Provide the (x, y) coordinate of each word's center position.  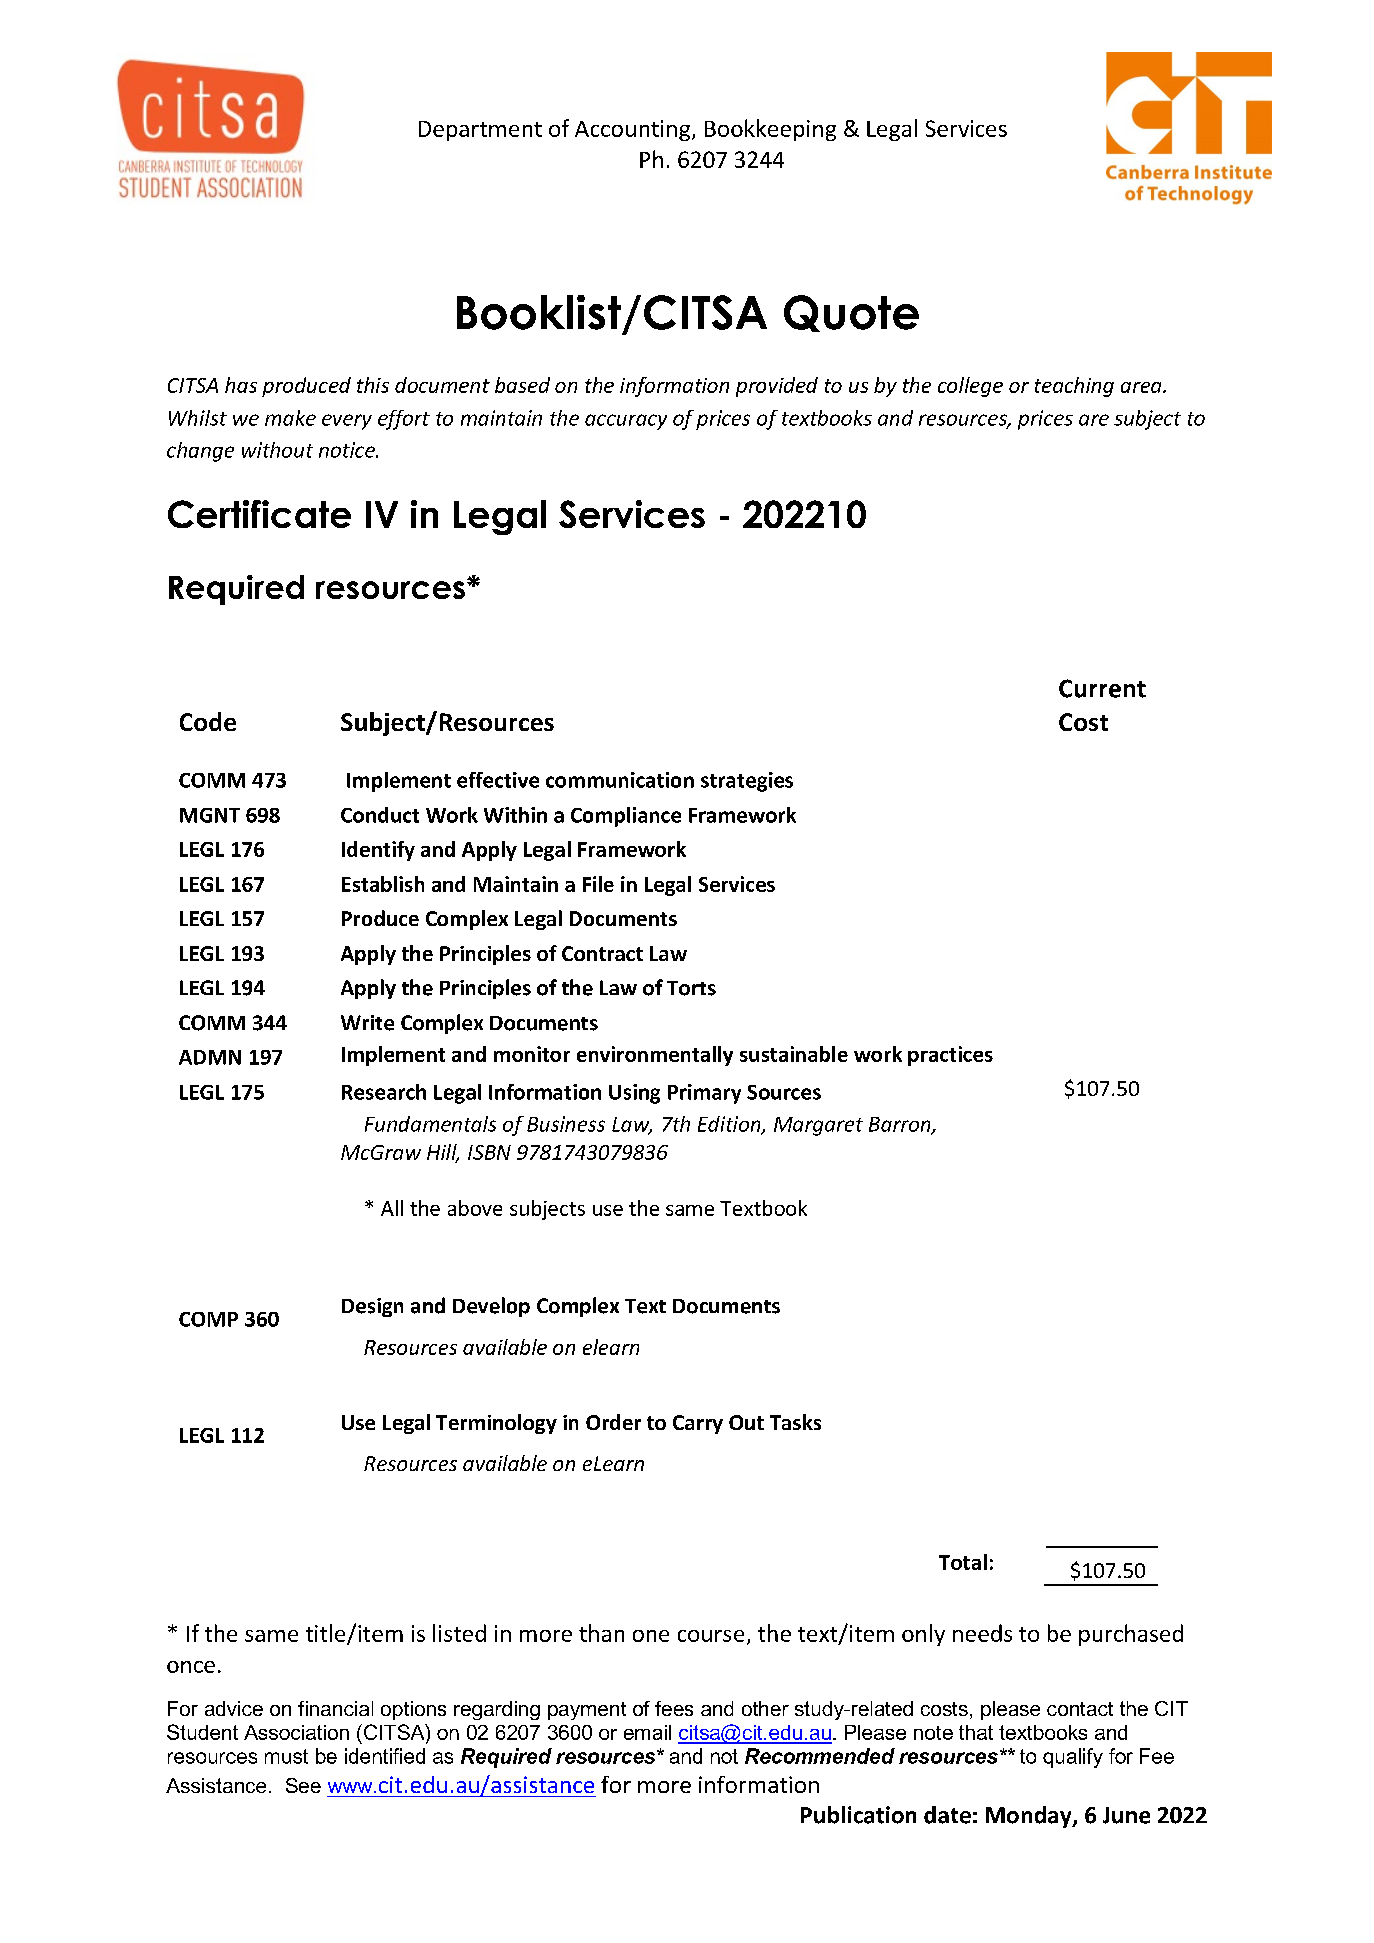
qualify (1073, 1758)
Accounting (632, 130)
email (647, 1732)
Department (480, 131)
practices (950, 1056)
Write (367, 1023)
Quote (851, 313)
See (303, 1785)
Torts (691, 988)
